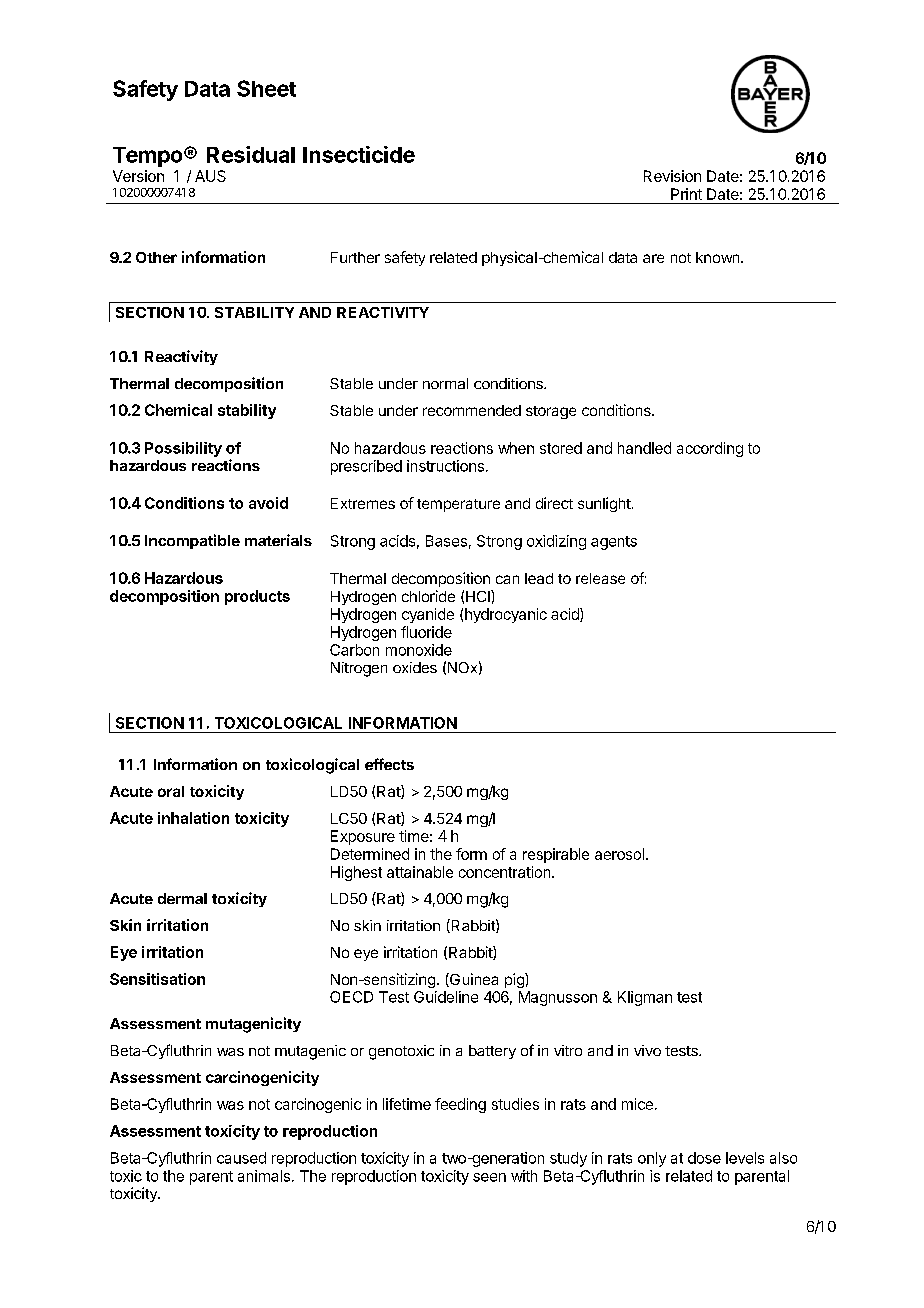 The image size is (924, 1308). I want to click on inhalation, so click(193, 818).
